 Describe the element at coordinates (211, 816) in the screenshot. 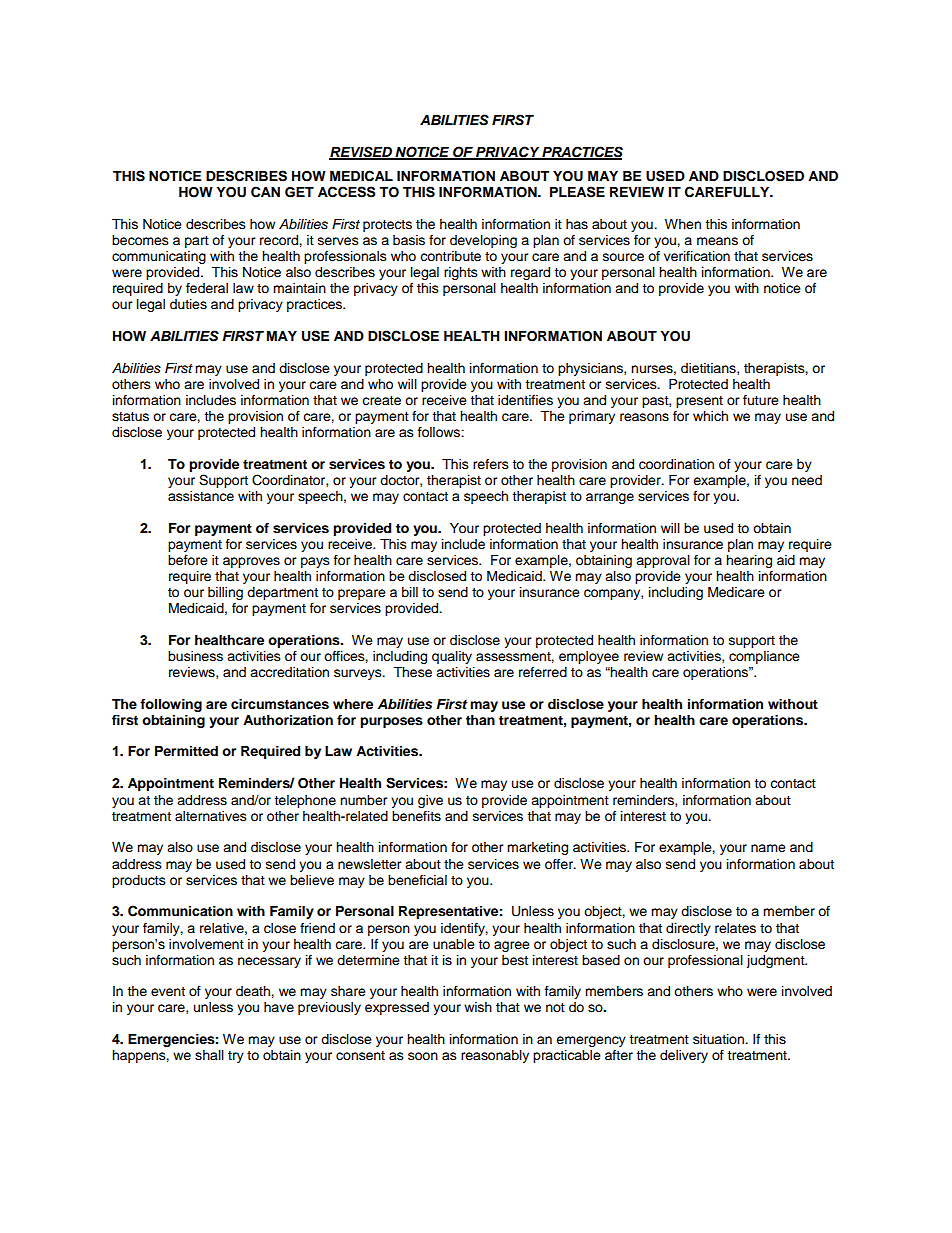

I see `alternatives` at that location.
